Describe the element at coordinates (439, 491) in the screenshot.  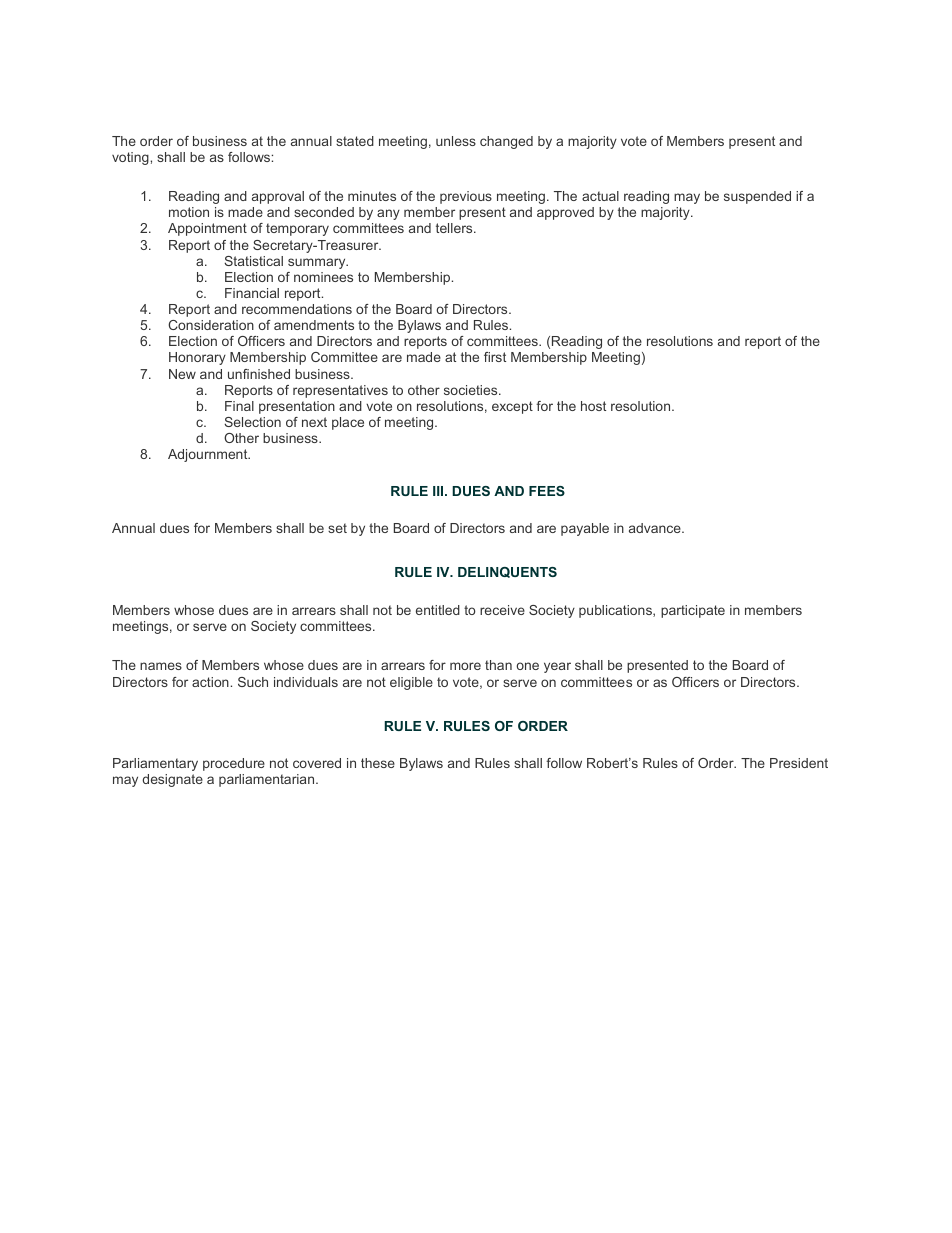
I see `III` at that location.
